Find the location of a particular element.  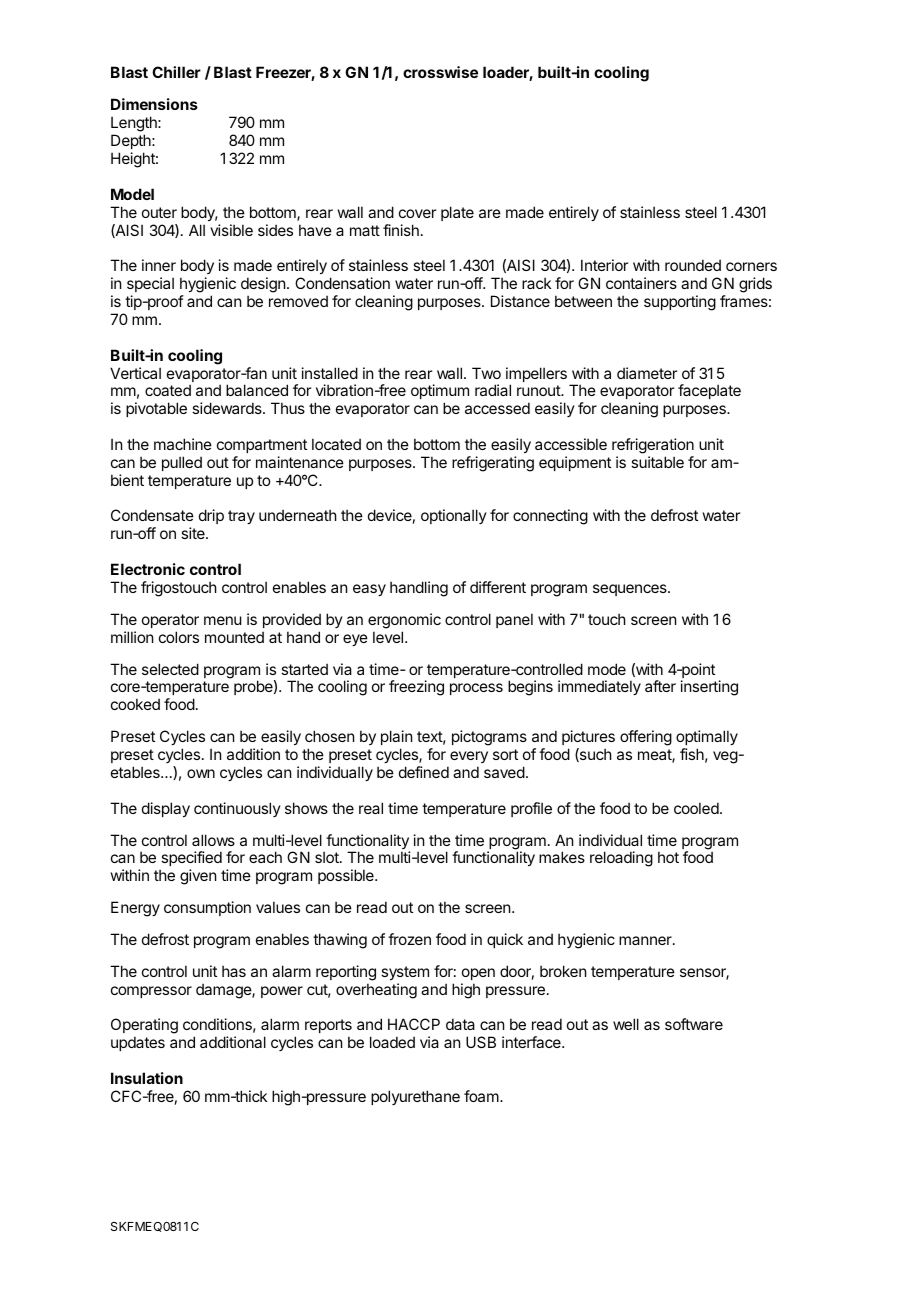

rounded is located at coordinates (693, 265).
